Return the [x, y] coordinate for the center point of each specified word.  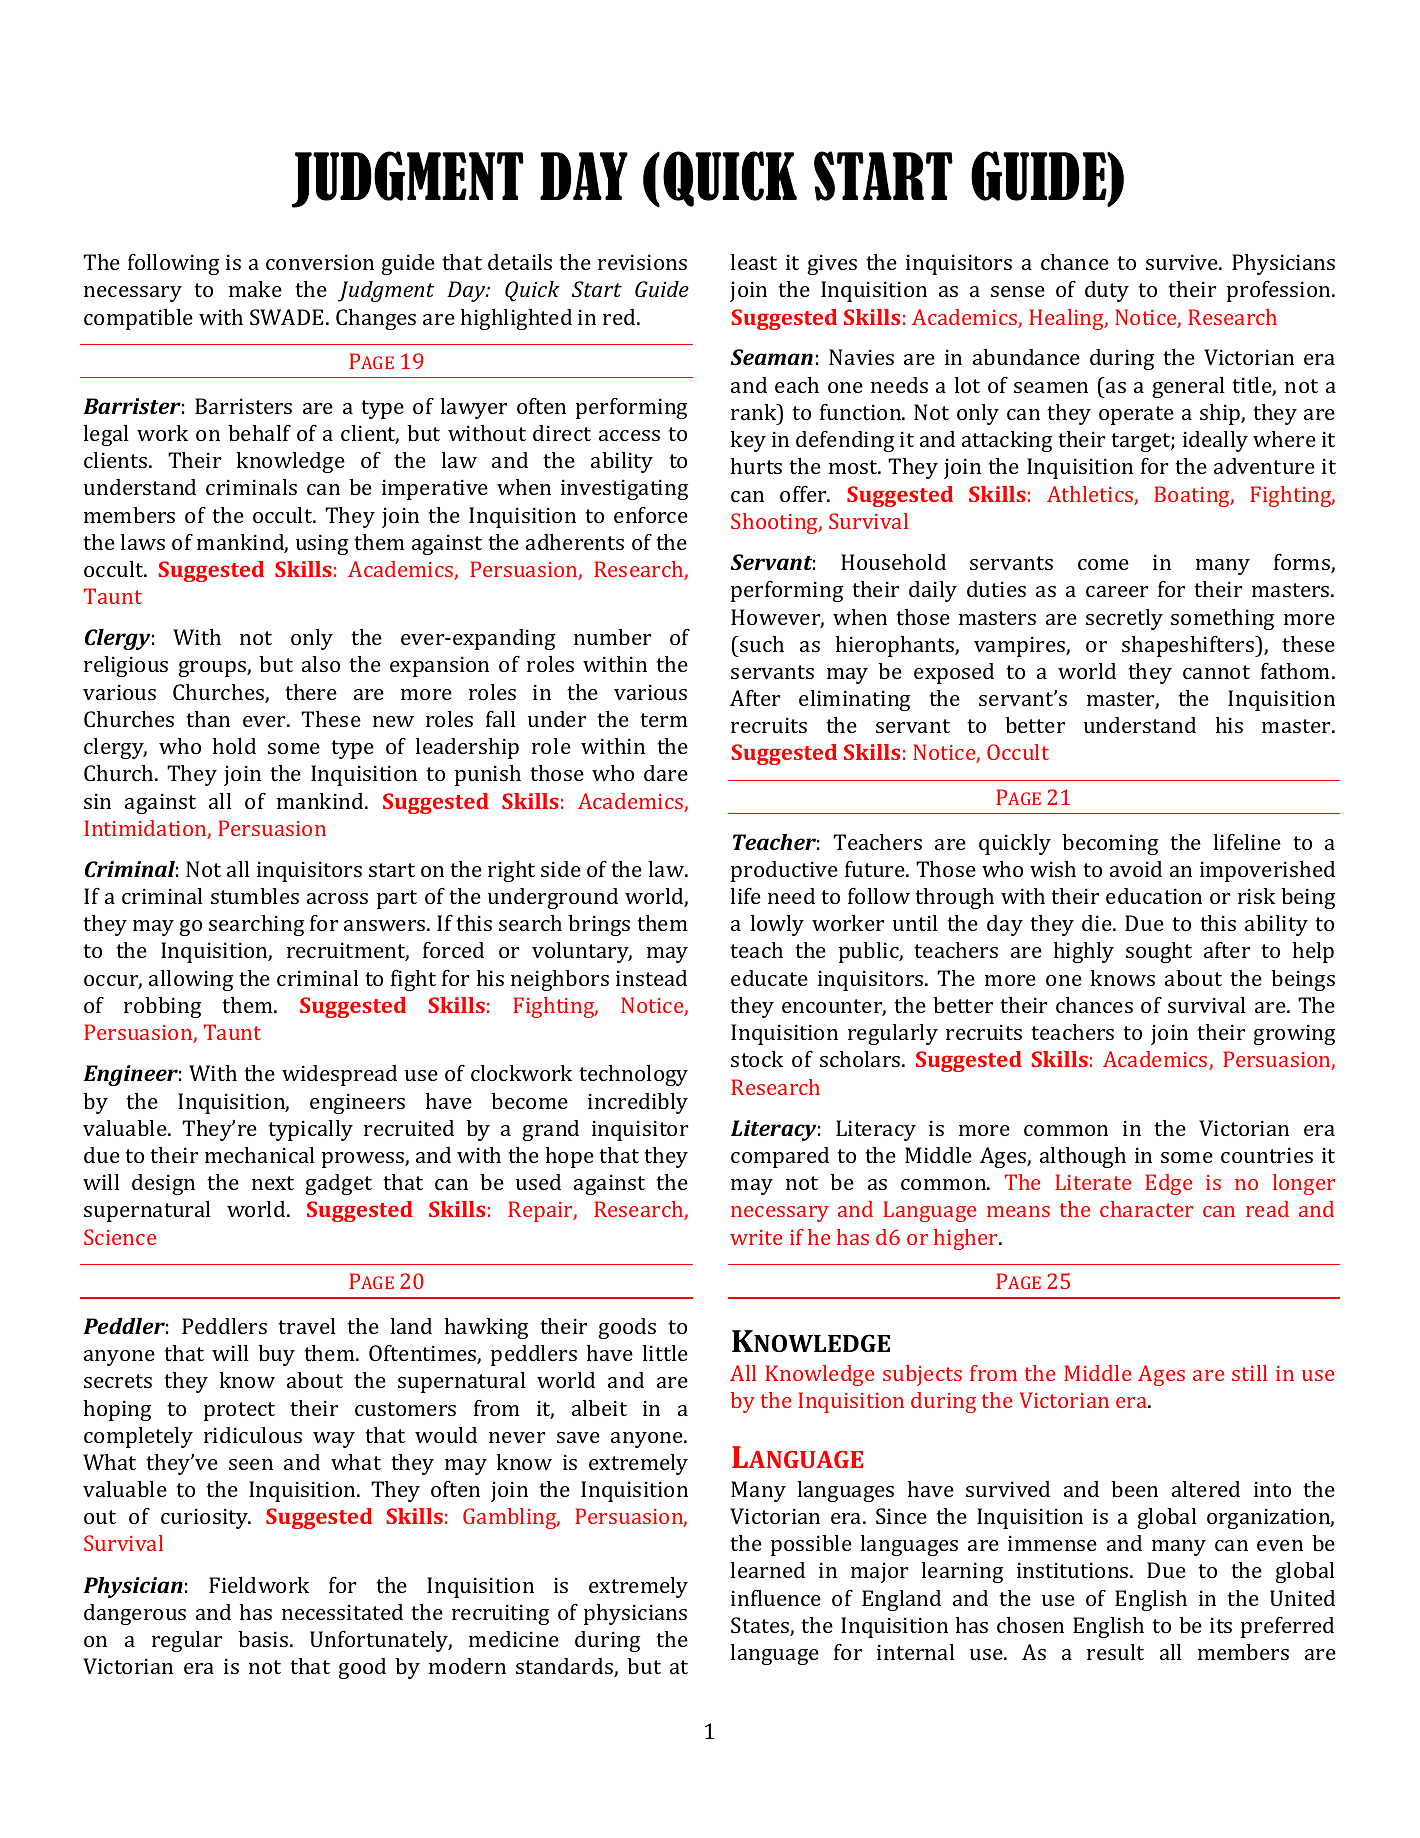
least [754, 262]
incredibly [638, 1103]
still [1249, 1373]
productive [784, 871]
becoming [1110, 844]
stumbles [255, 896]
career [1117, 591]
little [665, 1353]
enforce [651, 515]
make [255, 289]
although [1083, 1157]
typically [310, 1130]
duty [1107, 291]
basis [263, 1639]
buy [276, 1355]
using [322, 544]
